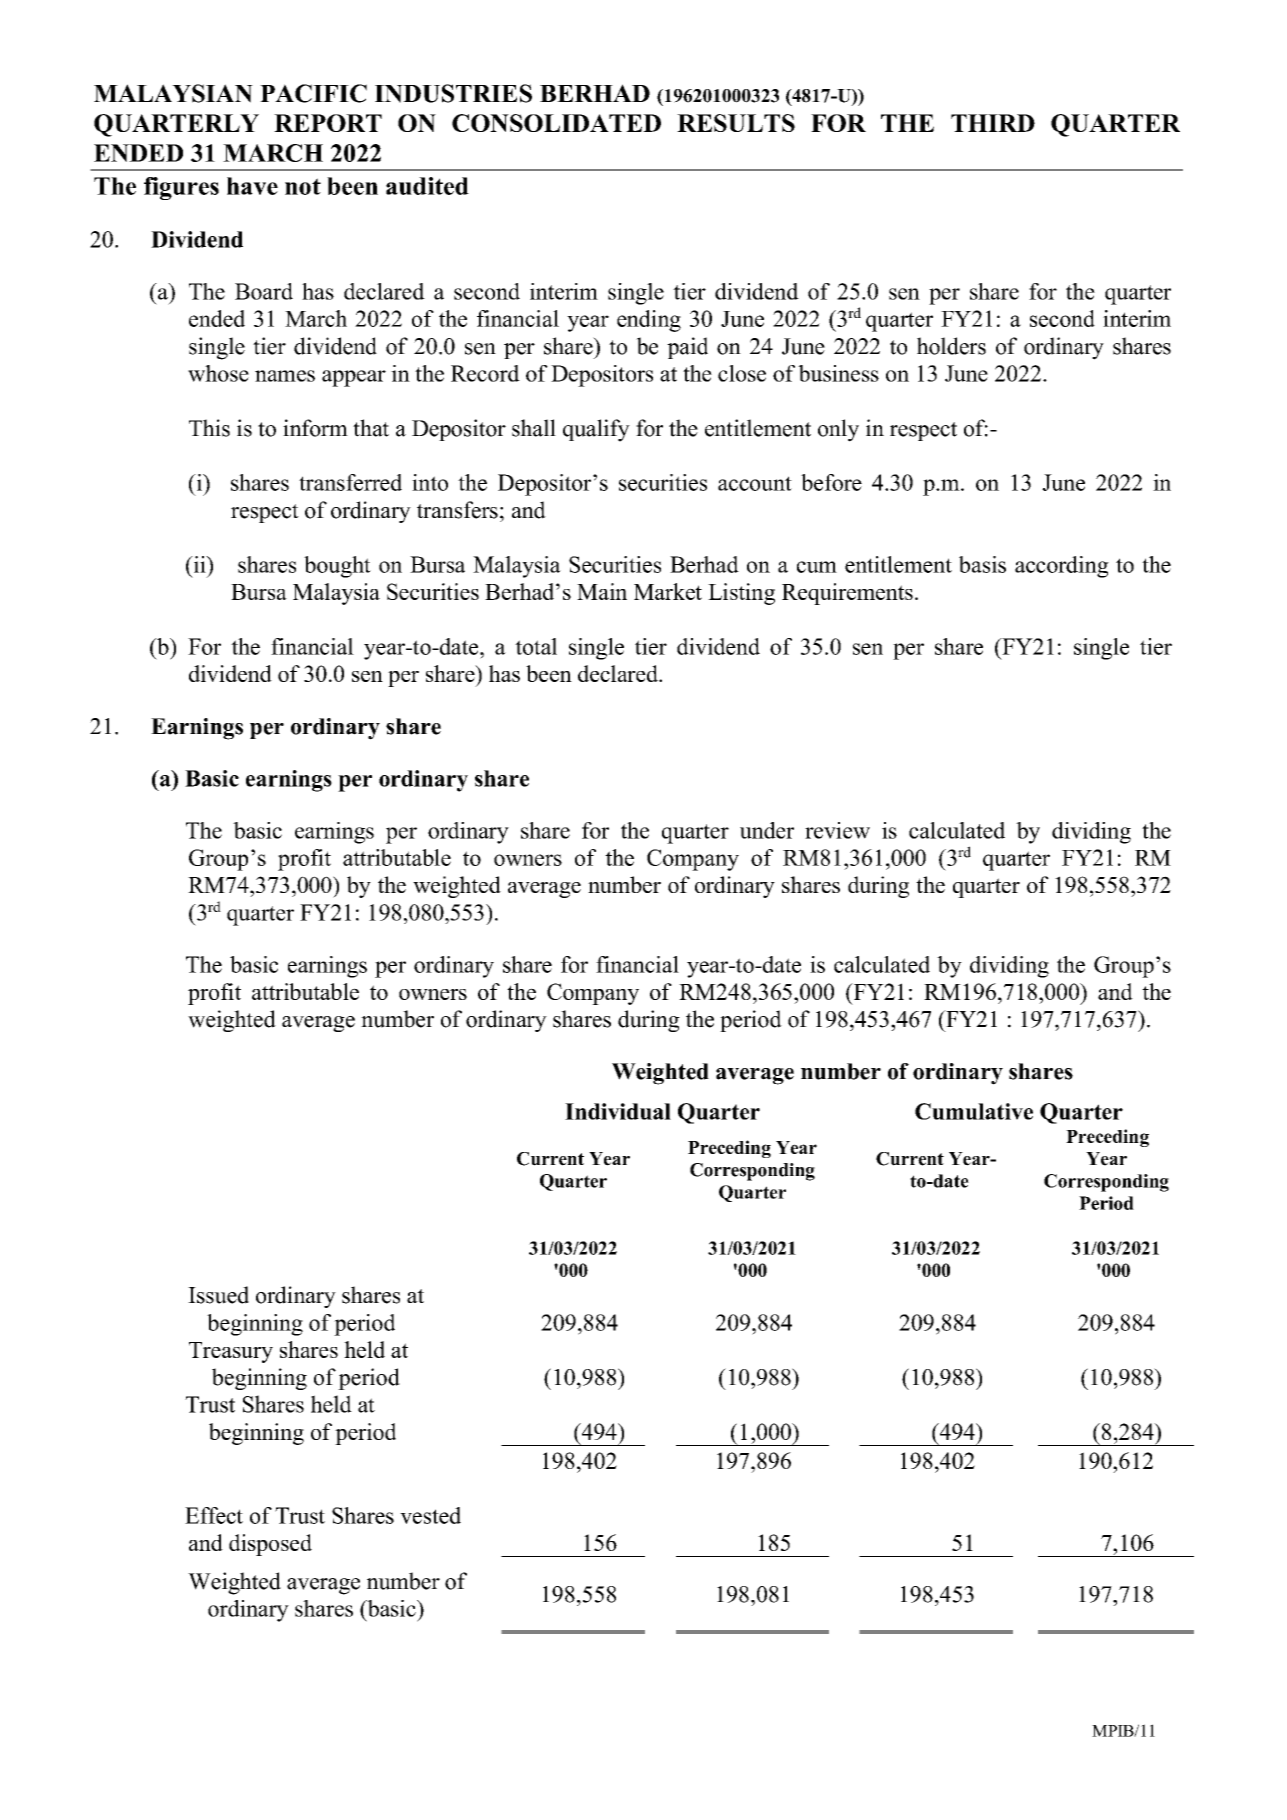  I want to click on under, so click(767, 830).
